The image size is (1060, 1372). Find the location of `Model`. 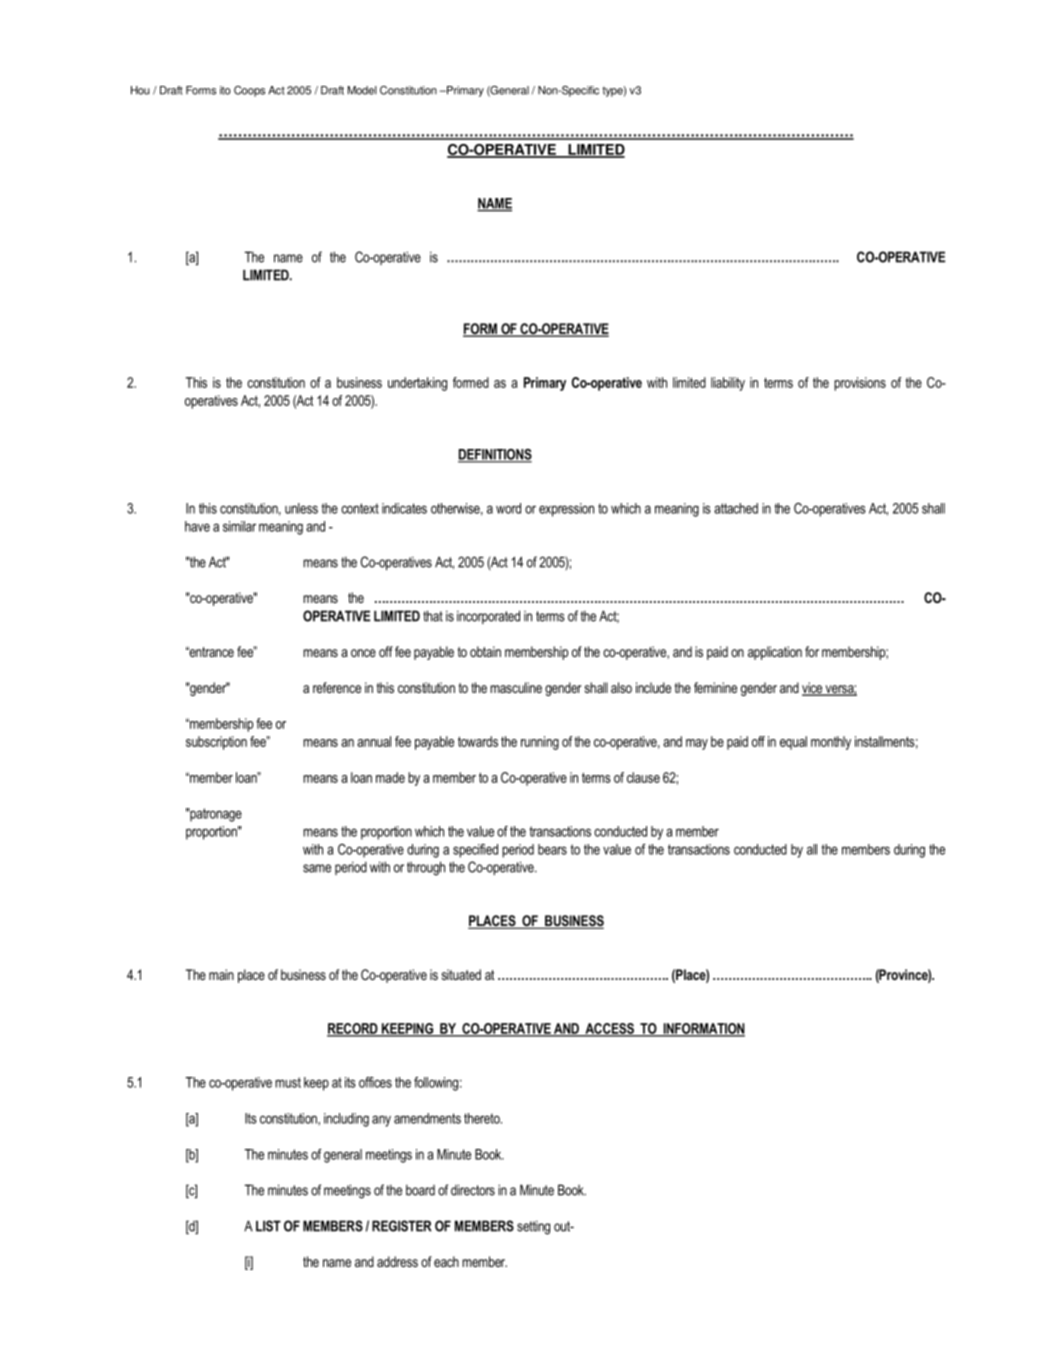

Model is located at coordinates (362, 90).
